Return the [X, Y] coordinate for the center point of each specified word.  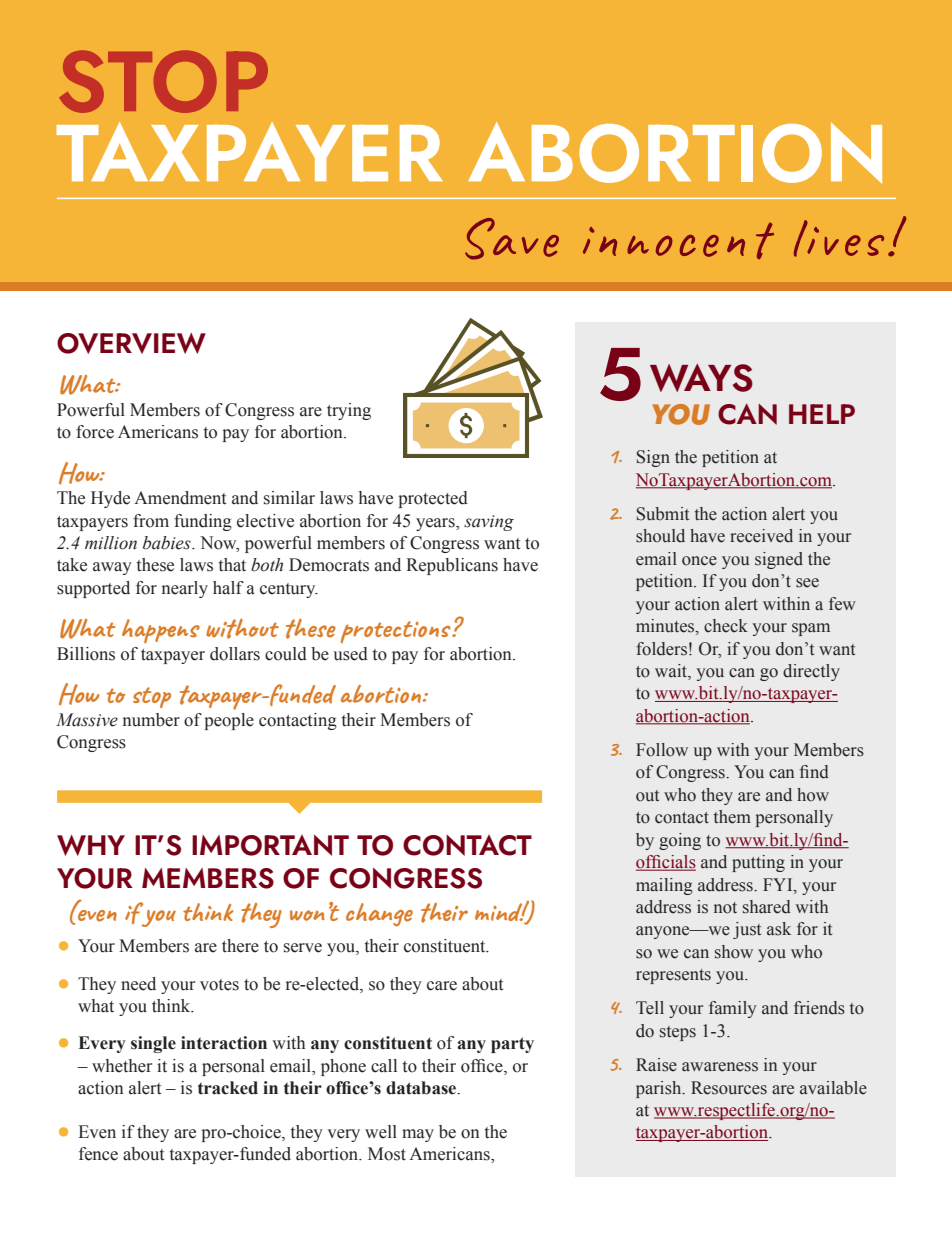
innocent [678, 241]
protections [397, 632]
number [151, 720]
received [761, 536]
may [418, 1135]
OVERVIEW [131, 343]
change [379, 915]
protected [433, 499]
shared [767, 907]
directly [811, 672]
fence [98, 1154]
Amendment [180, 498]
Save [512, 239]
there [240, 946]
